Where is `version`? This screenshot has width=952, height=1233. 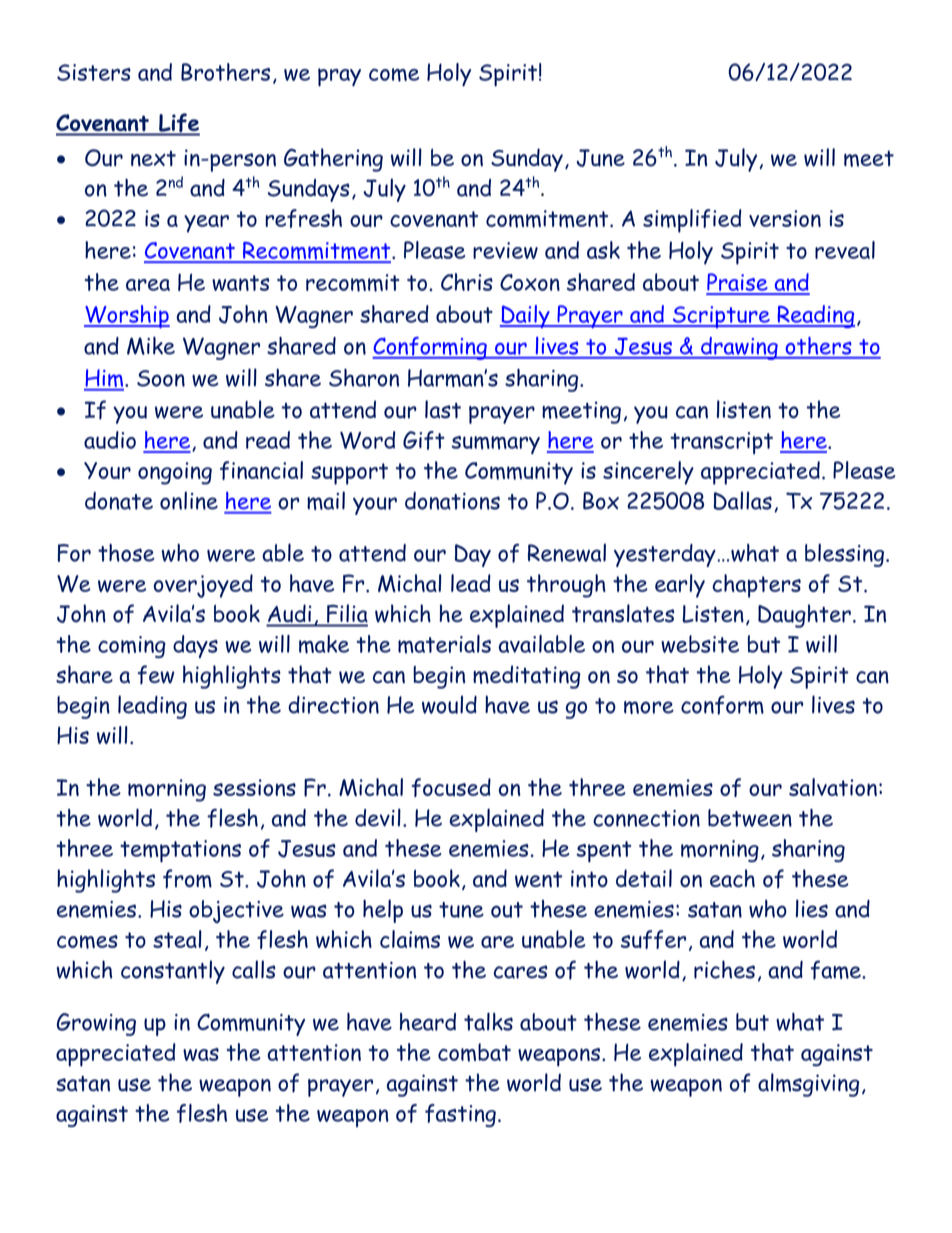
version is located at coordinates (785, 218).
